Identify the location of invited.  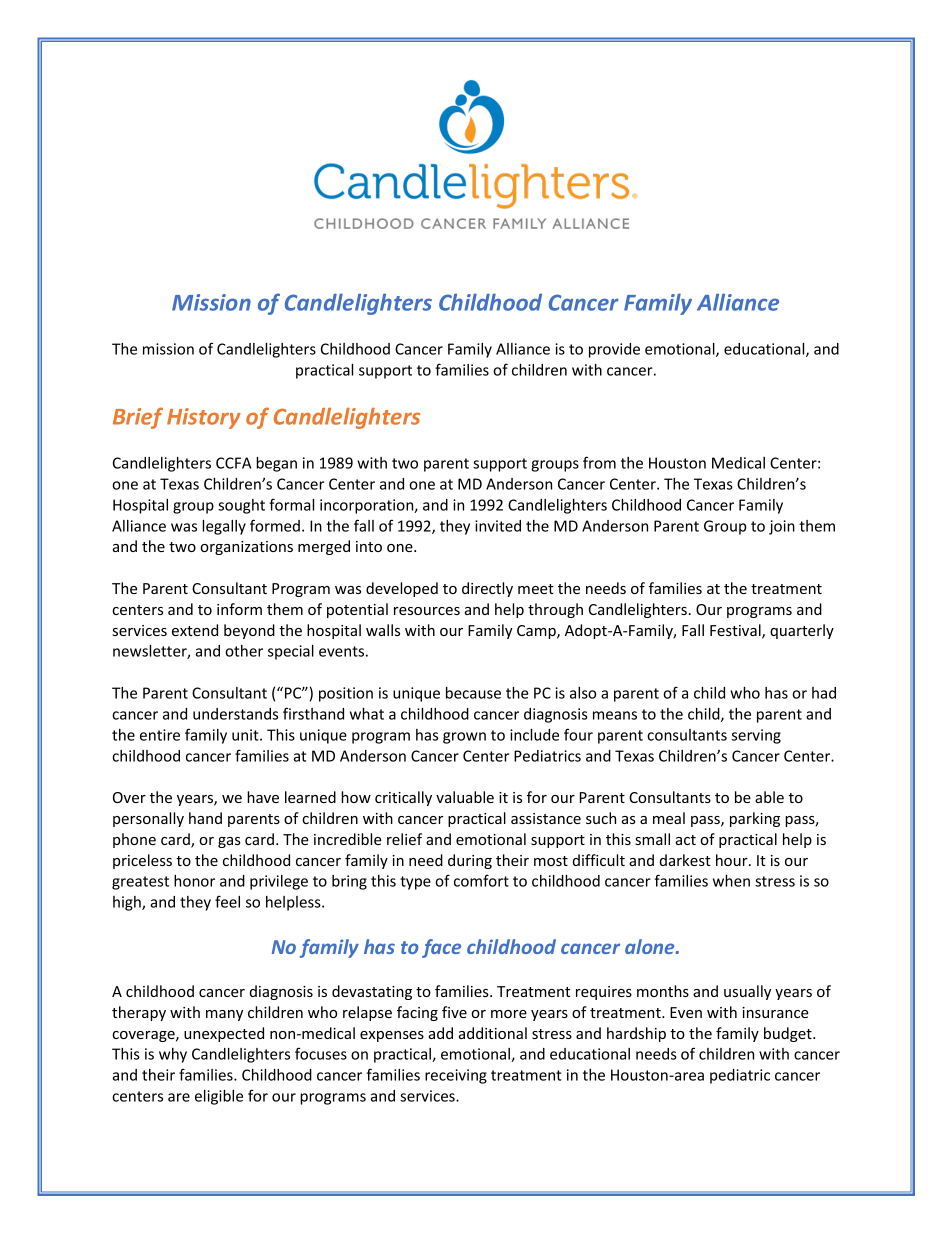
(498, 526).
